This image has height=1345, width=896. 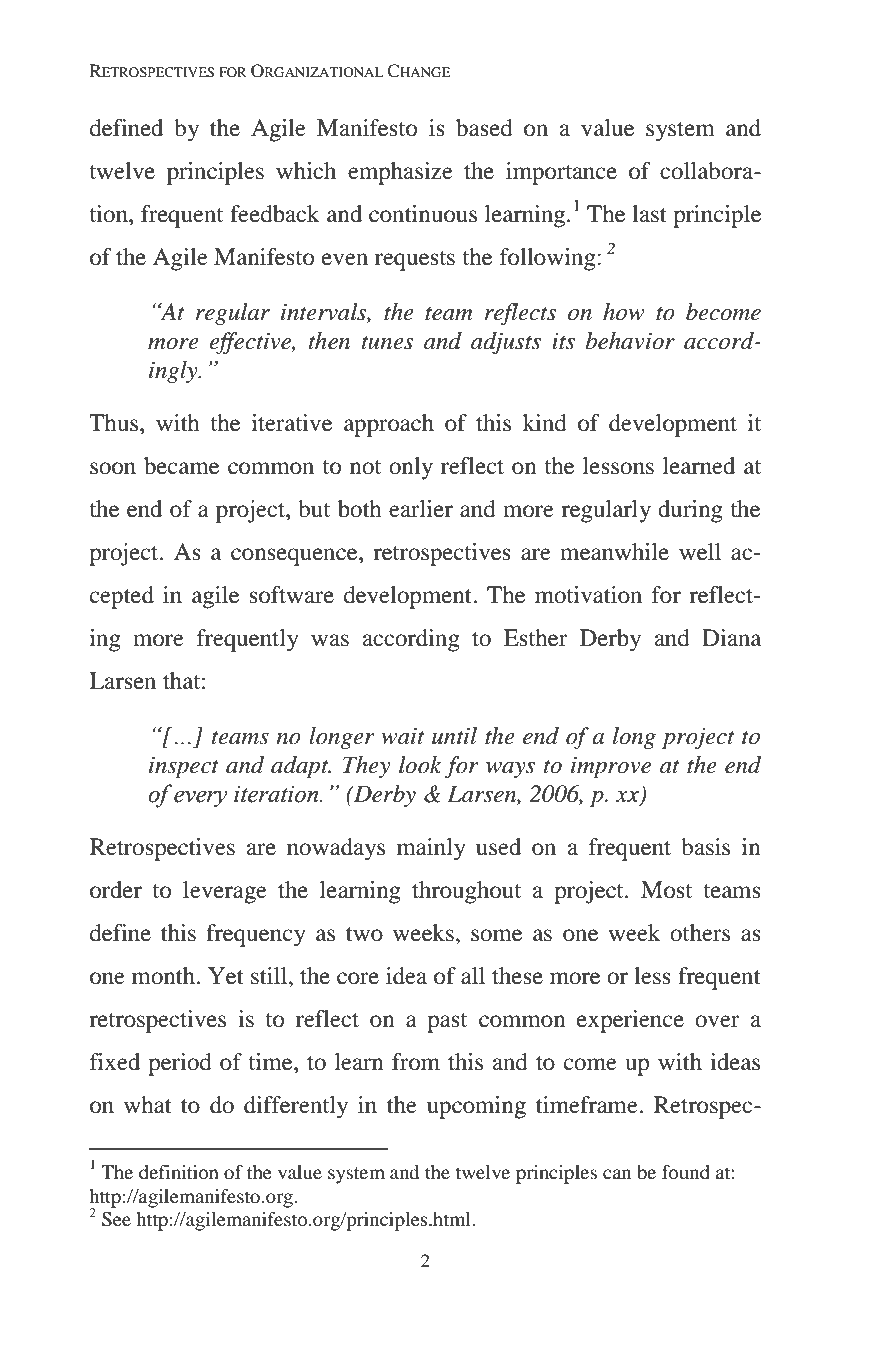 I want to click on wait, so click(x=402, y=736).
